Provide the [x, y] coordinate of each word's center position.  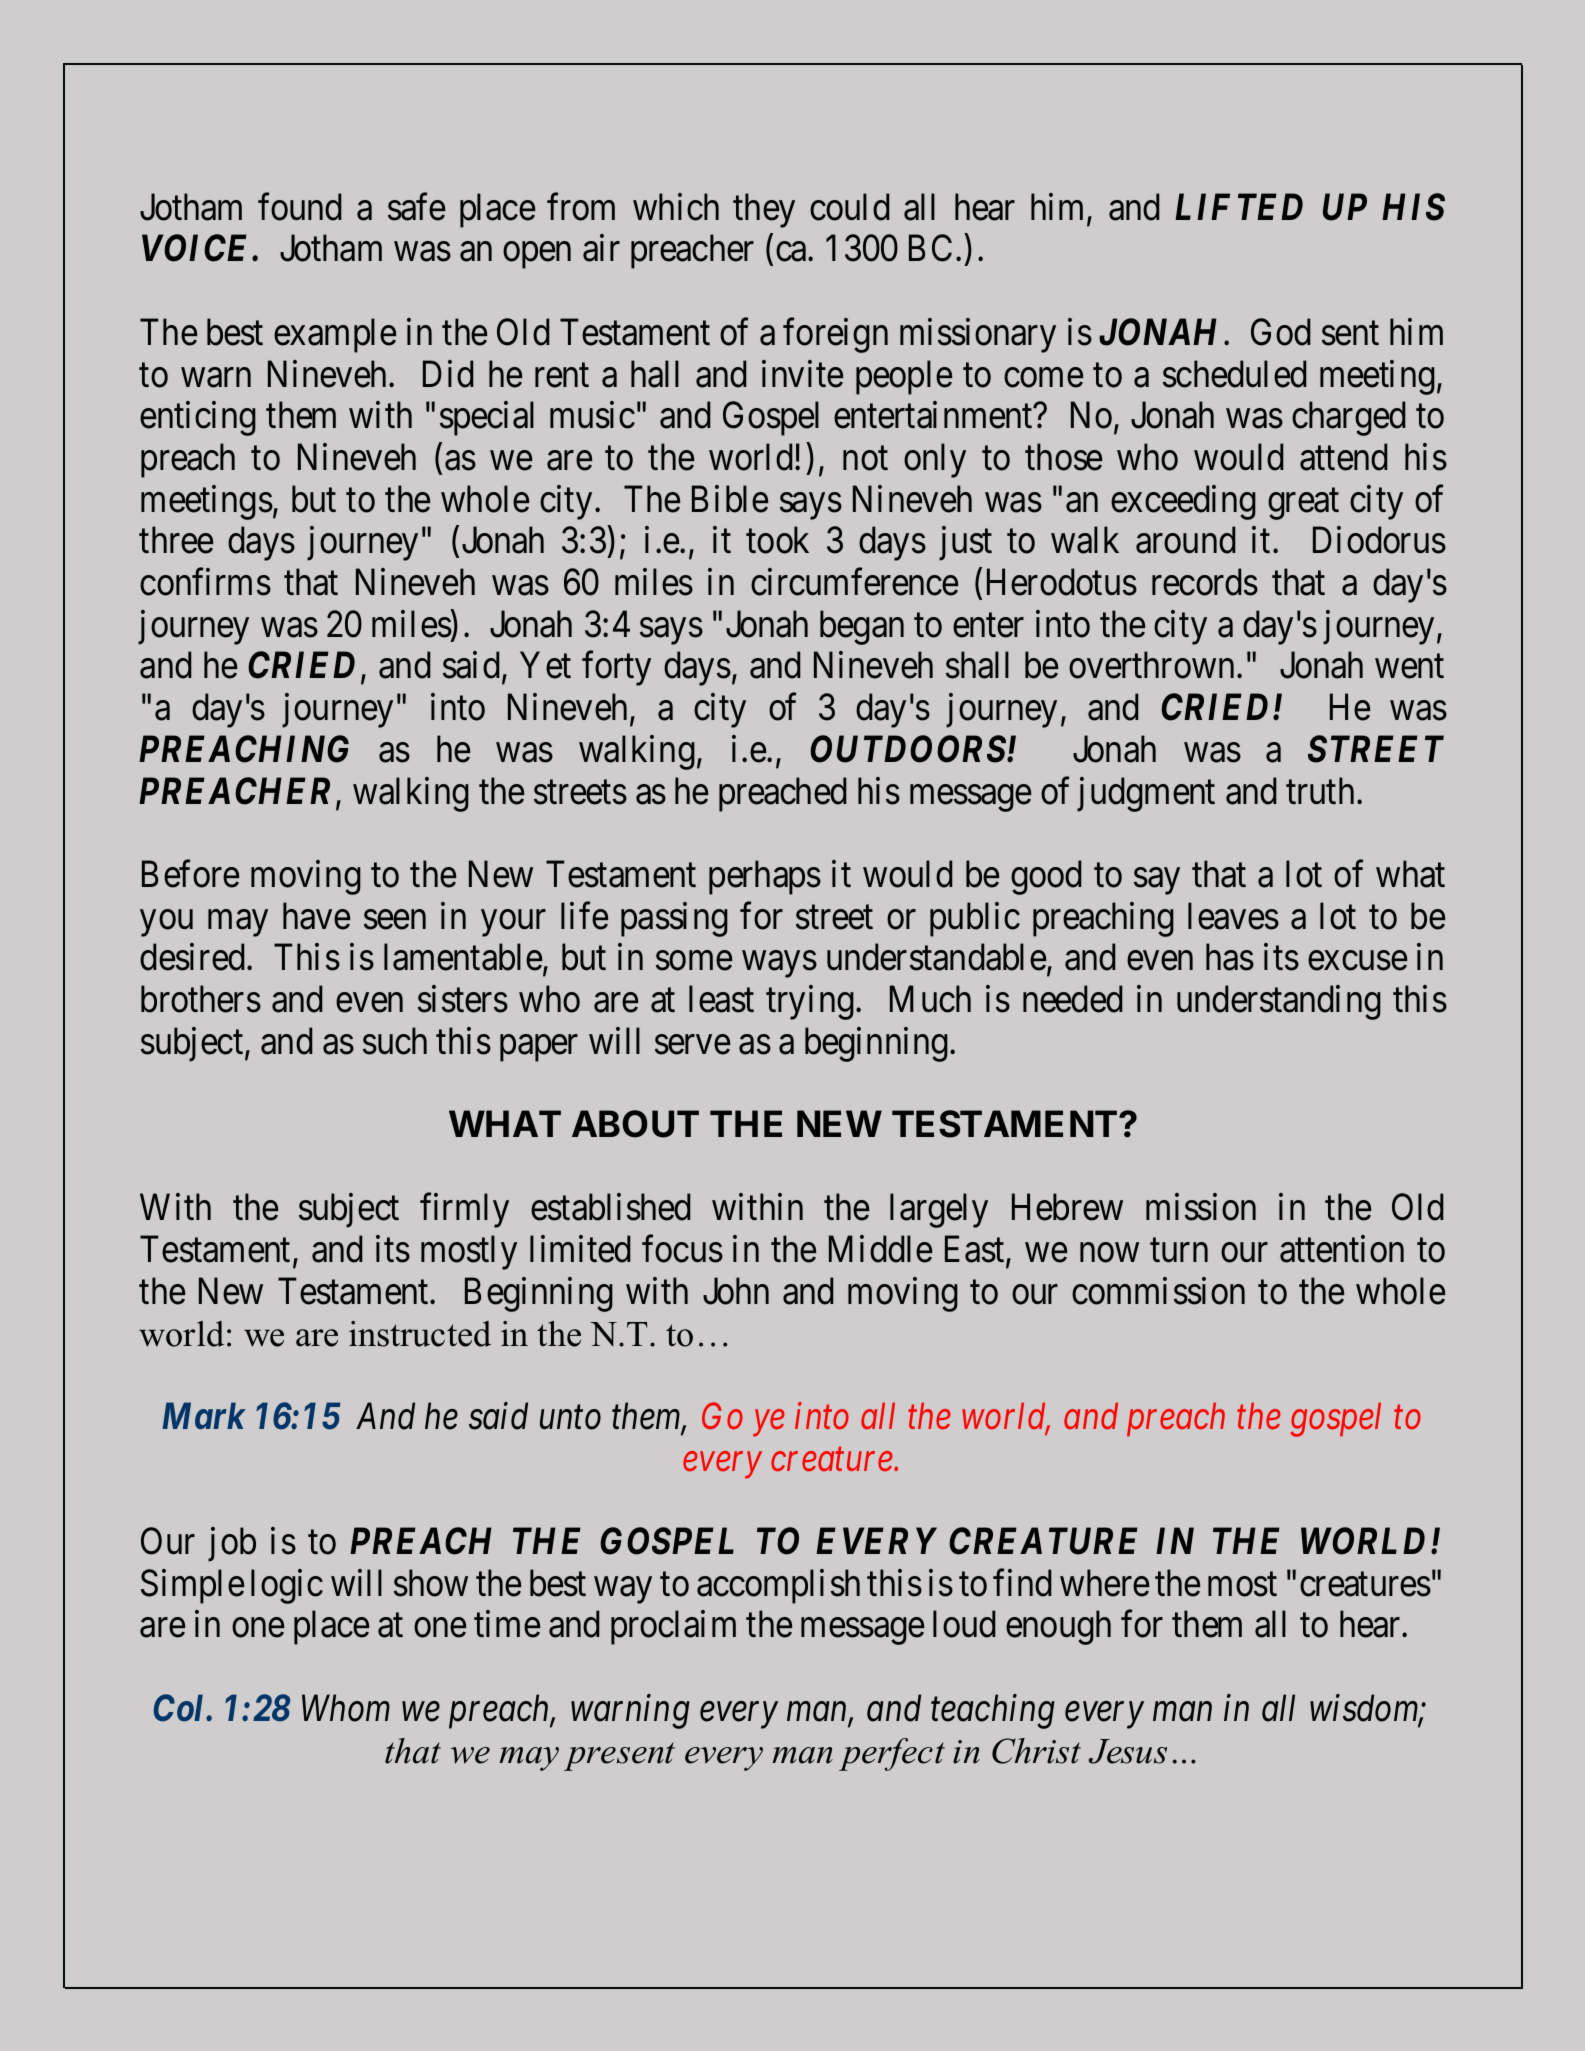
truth [1320, 790]
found [299, 207]
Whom [346, 1708]
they [764, 210]
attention [1342, 1249]
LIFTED [1239, 206]
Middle [880, 1249]
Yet [545, 665]
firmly [464, 1211]
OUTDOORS [909, 749]
